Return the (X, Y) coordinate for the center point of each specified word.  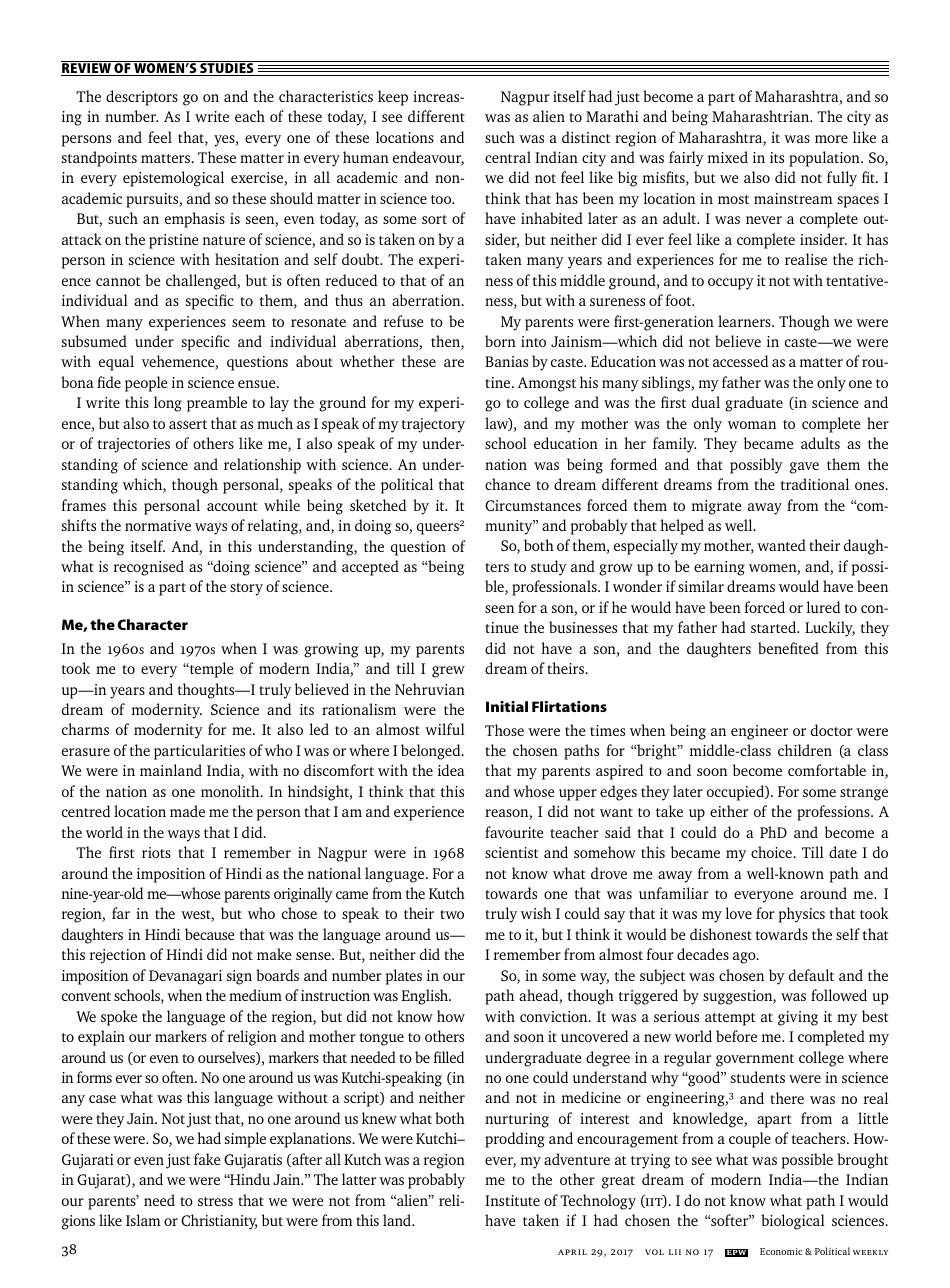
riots (156, 852)
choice (772, 852)
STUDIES (227, 68)
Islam (143, 1220)
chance (507, 484)
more (831, 139)
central (508, 157)
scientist (512, 852)
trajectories (134, 445)
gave (804, 468)
